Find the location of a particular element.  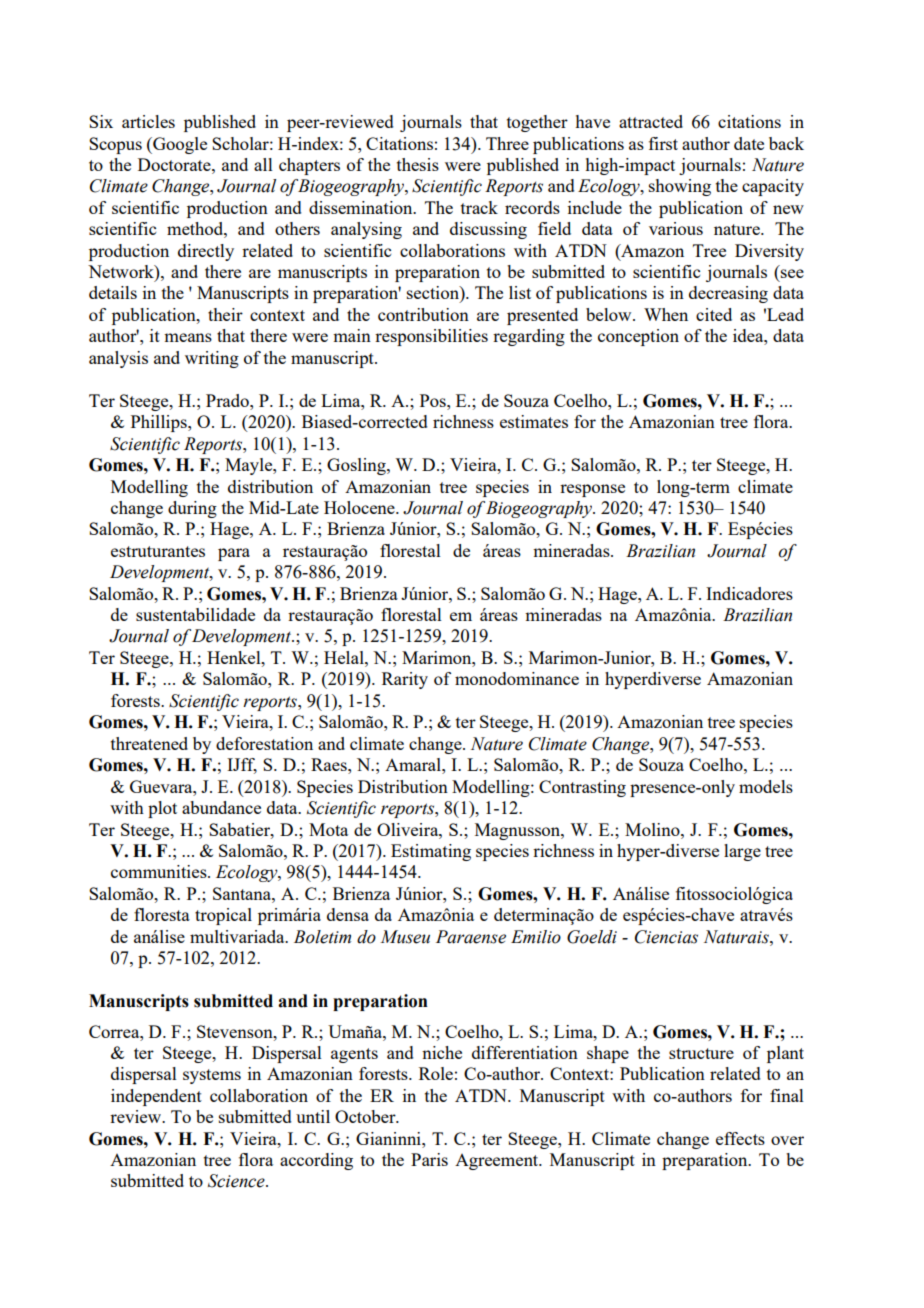

Estimating is located at coordinates (431, 852).
